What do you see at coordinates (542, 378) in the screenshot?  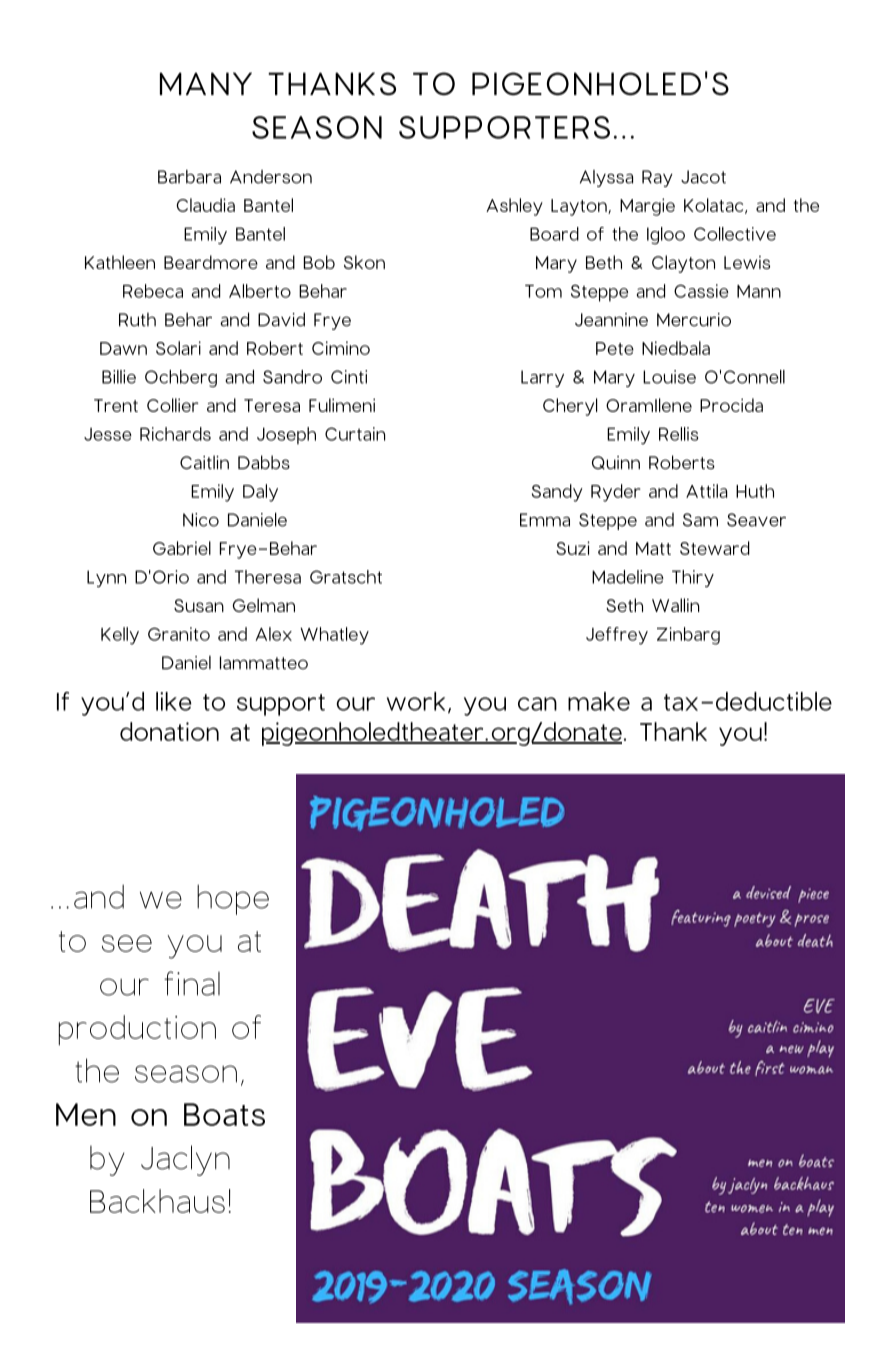 I see `Larry` at bounding box center [542, 378].
